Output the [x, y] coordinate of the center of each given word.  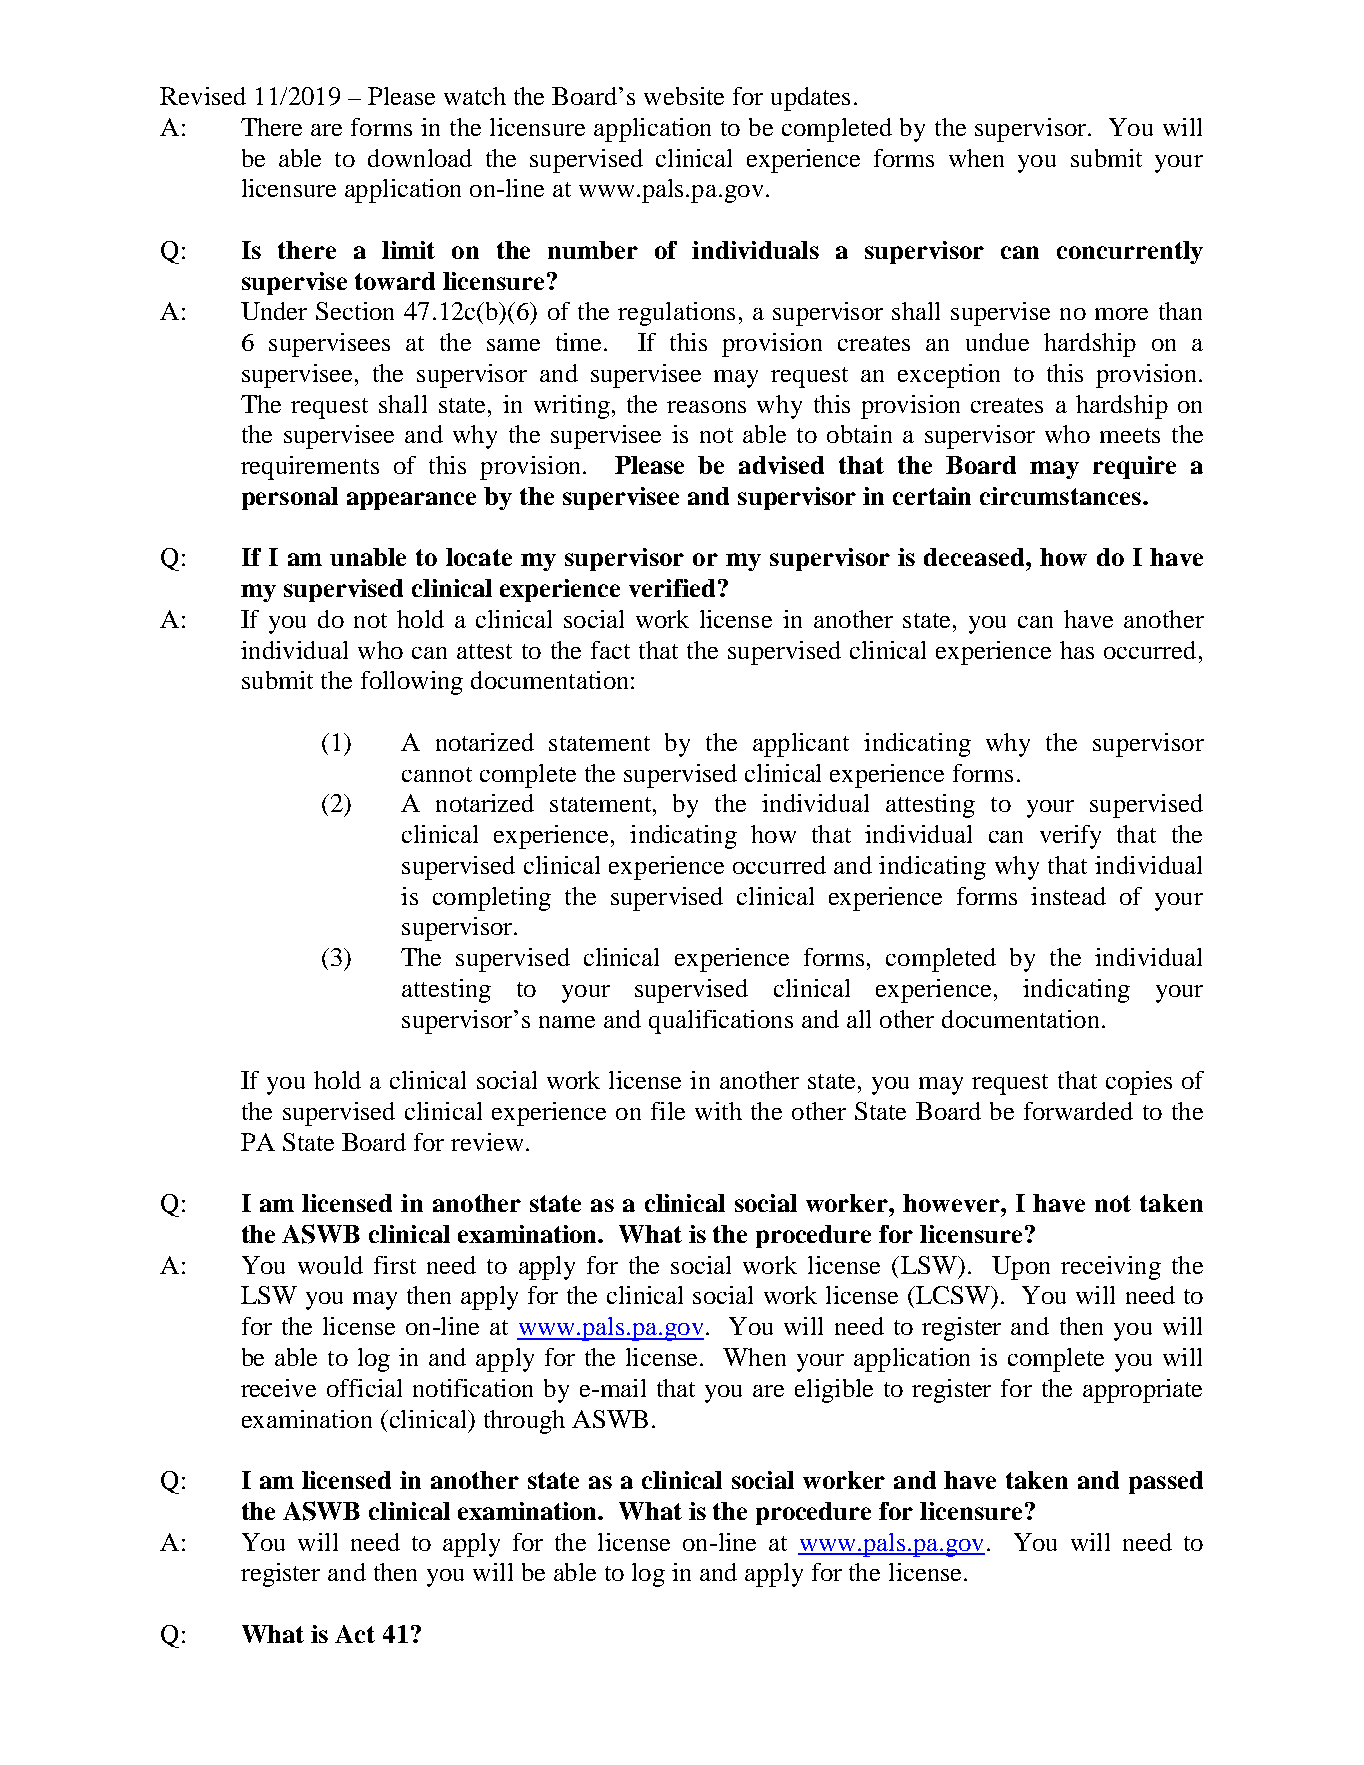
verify [1070, 837]
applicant [801, 745]
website [684, 96]
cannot [437, 774]
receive [278, 1388]
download [420, 158]
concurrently [1130, 252]
